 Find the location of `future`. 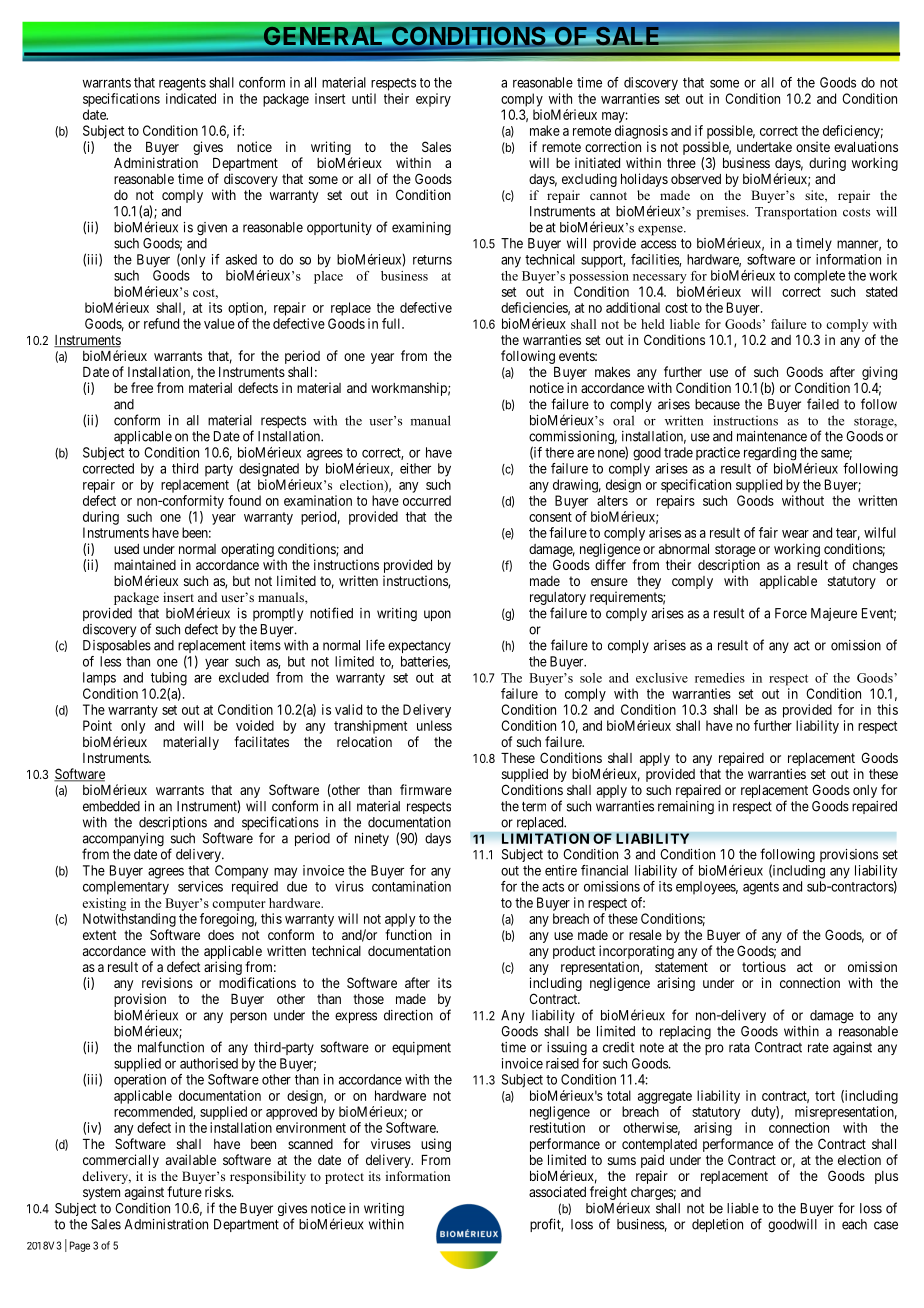

future is located at coordinates (184, 1191).
